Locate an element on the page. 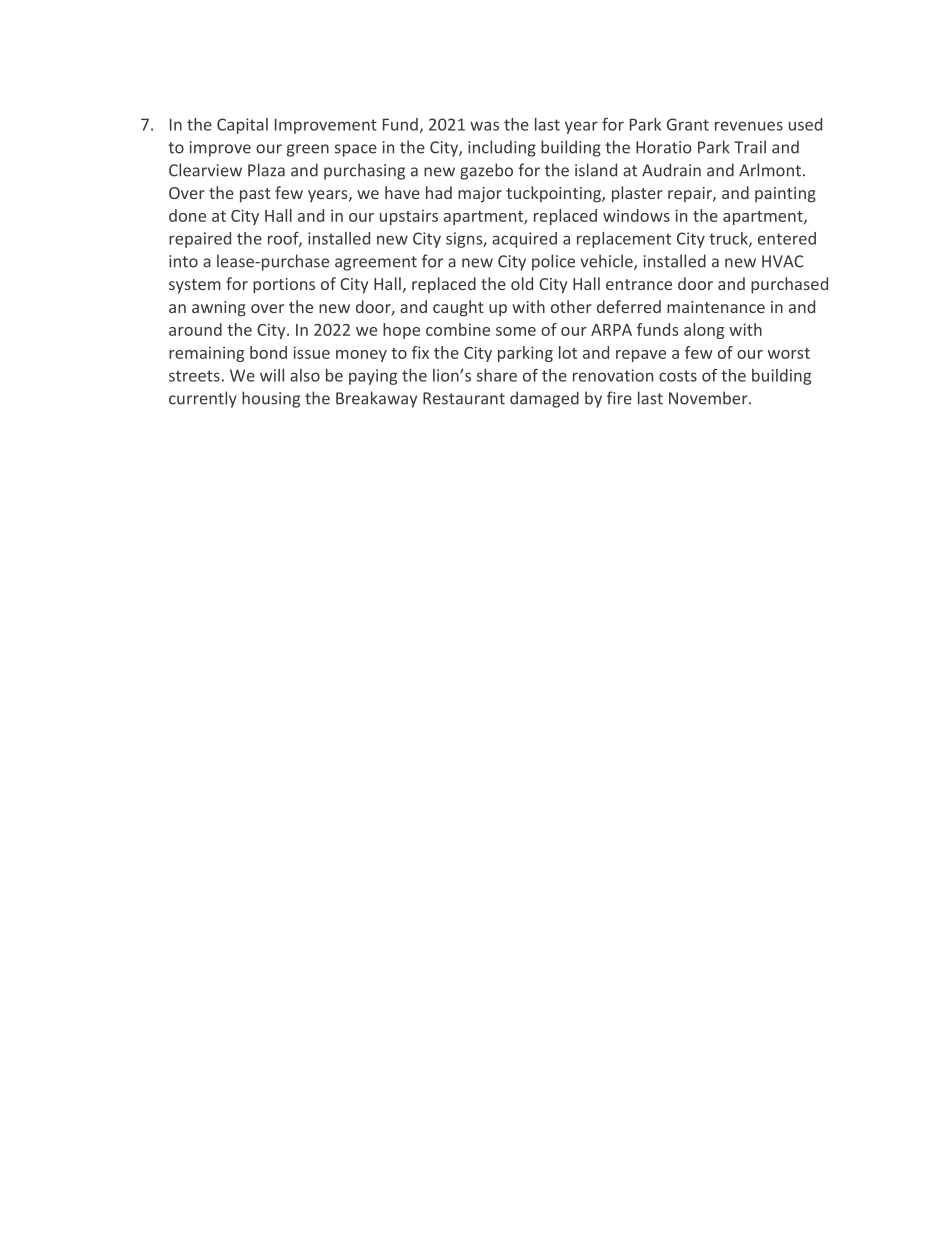 This document has height=1233, width=952. revenues is located at coordinates (749, 126).
